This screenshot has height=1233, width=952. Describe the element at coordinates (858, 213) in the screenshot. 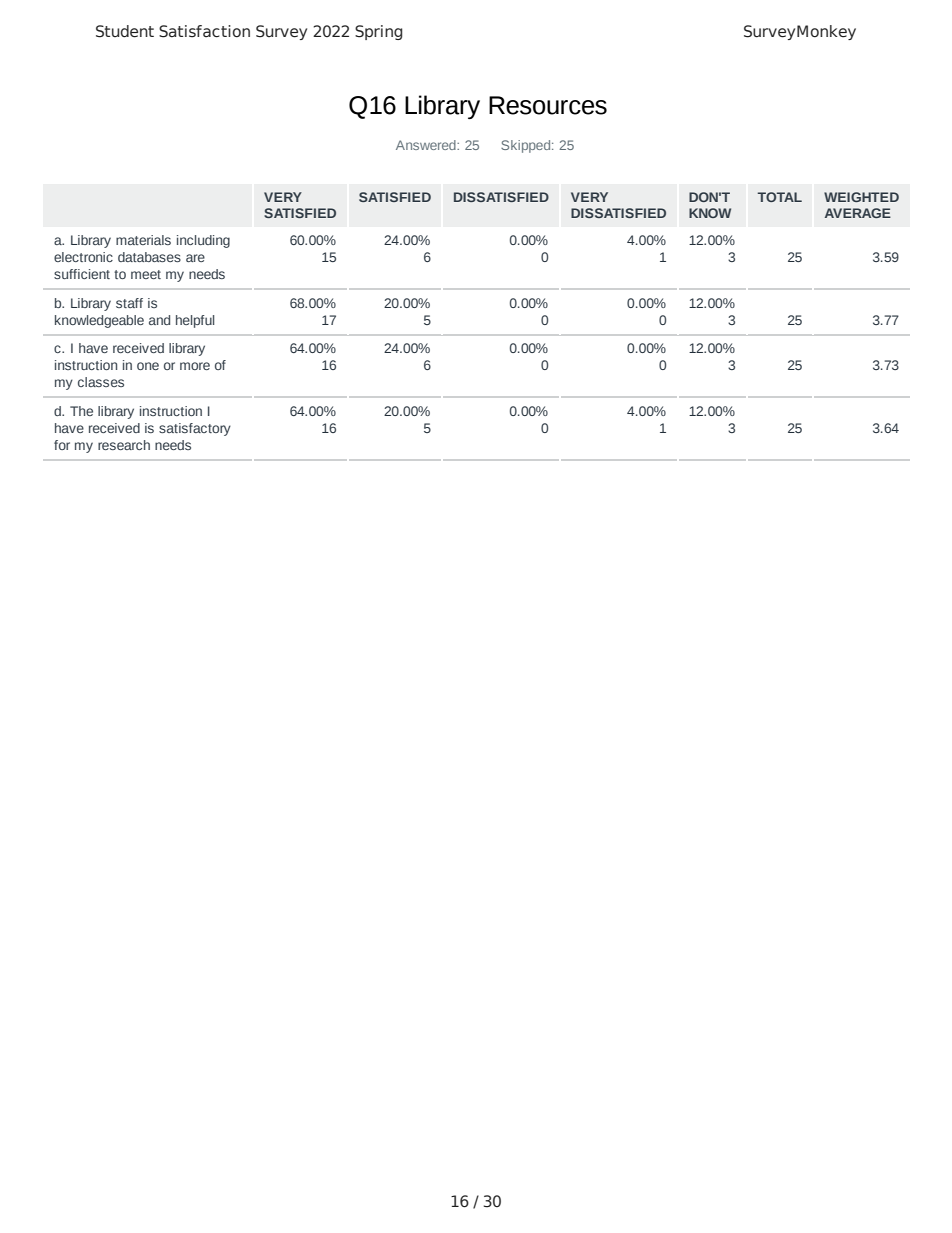

I see `AVERAGE` at that location.
